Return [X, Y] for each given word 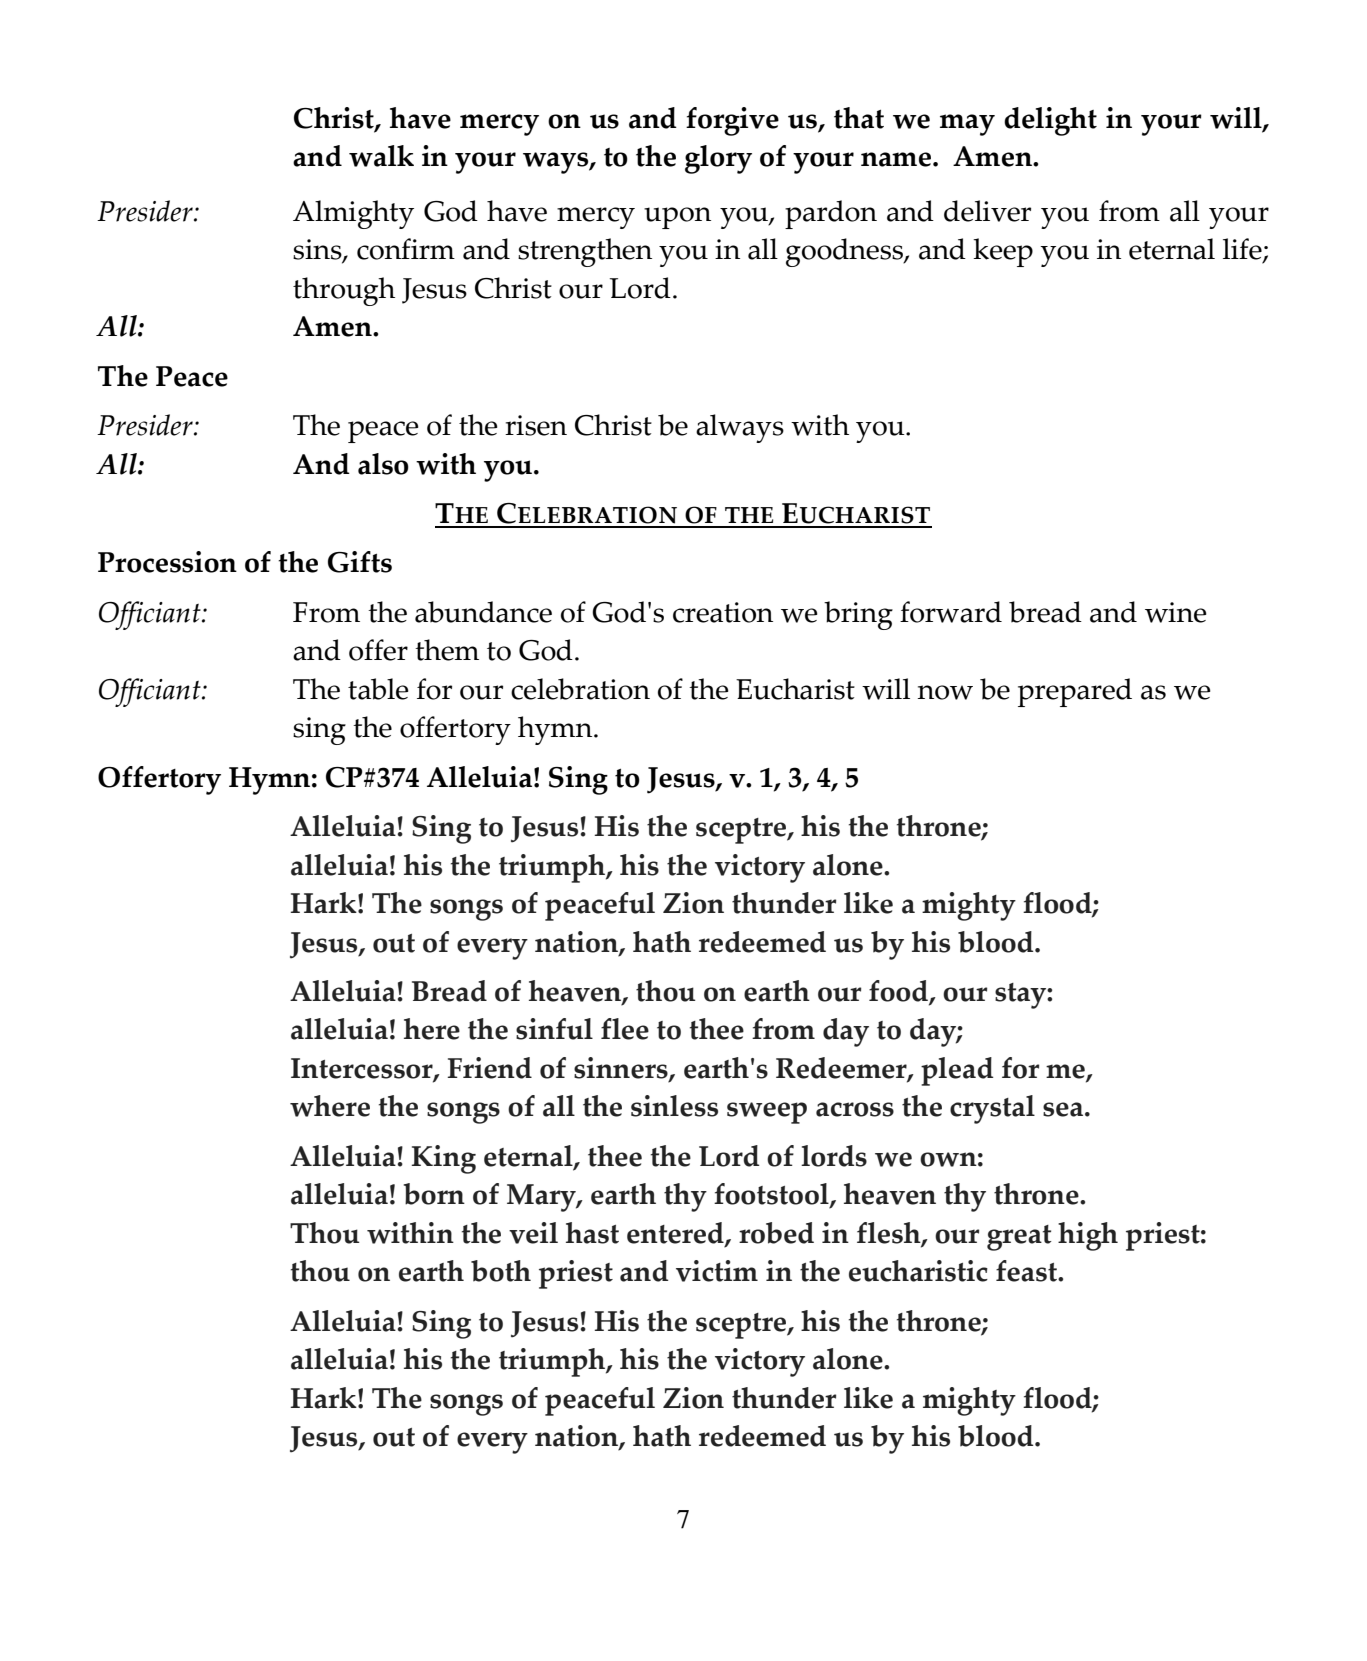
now [945, 692]
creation [723, 612]
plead [957, 1071]
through [344, 291]
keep [1003, 252]
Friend [490, 1068]
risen [536, 425]
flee [625, 1029]
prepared [1075, 692]
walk [381, 156]
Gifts [360, 562]
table [378, 689]
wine [1176, 612]
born [434, 1194]
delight [1050, 121]
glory [718, 159]
